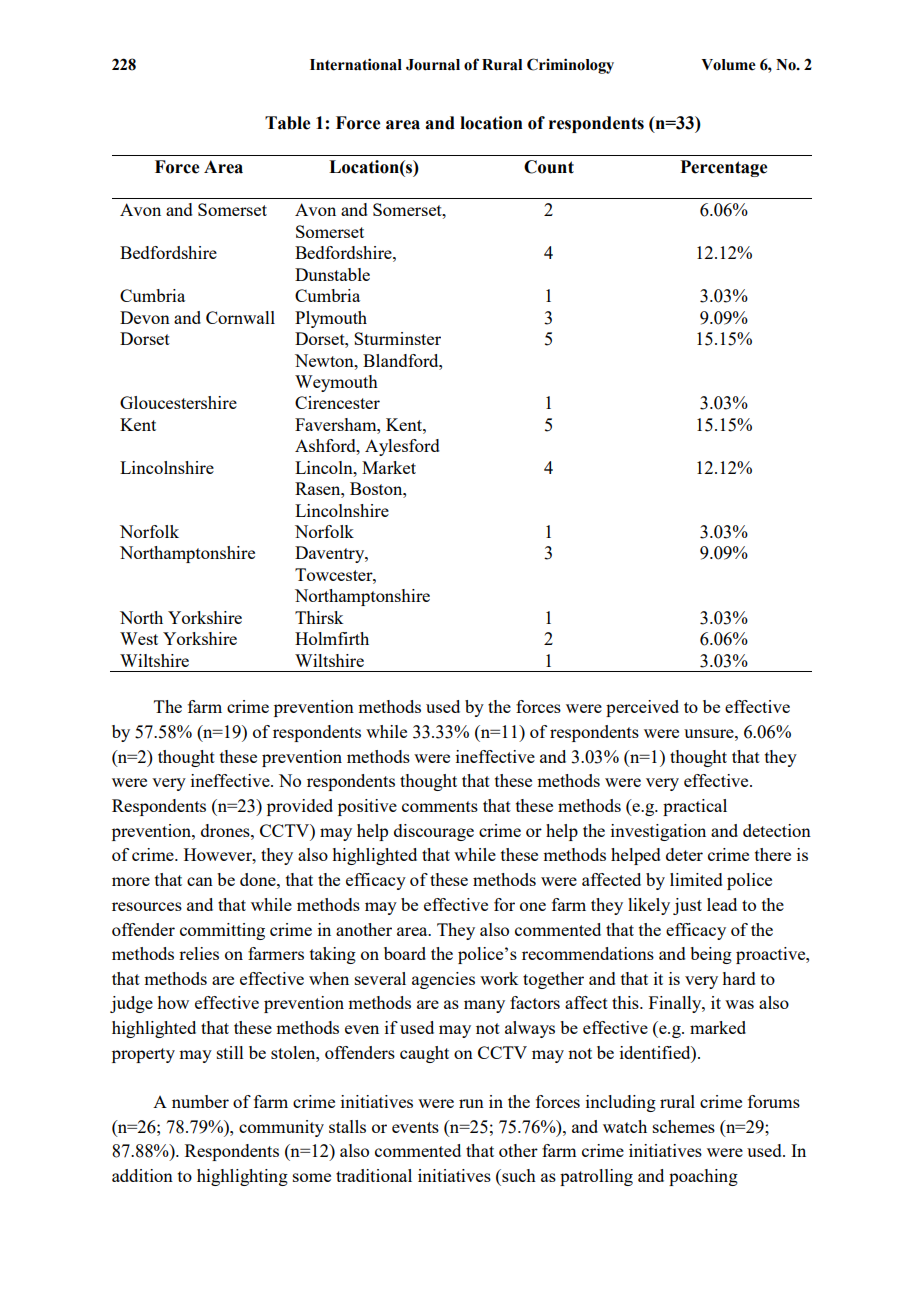  I want to click on International, so click(356, 64).
